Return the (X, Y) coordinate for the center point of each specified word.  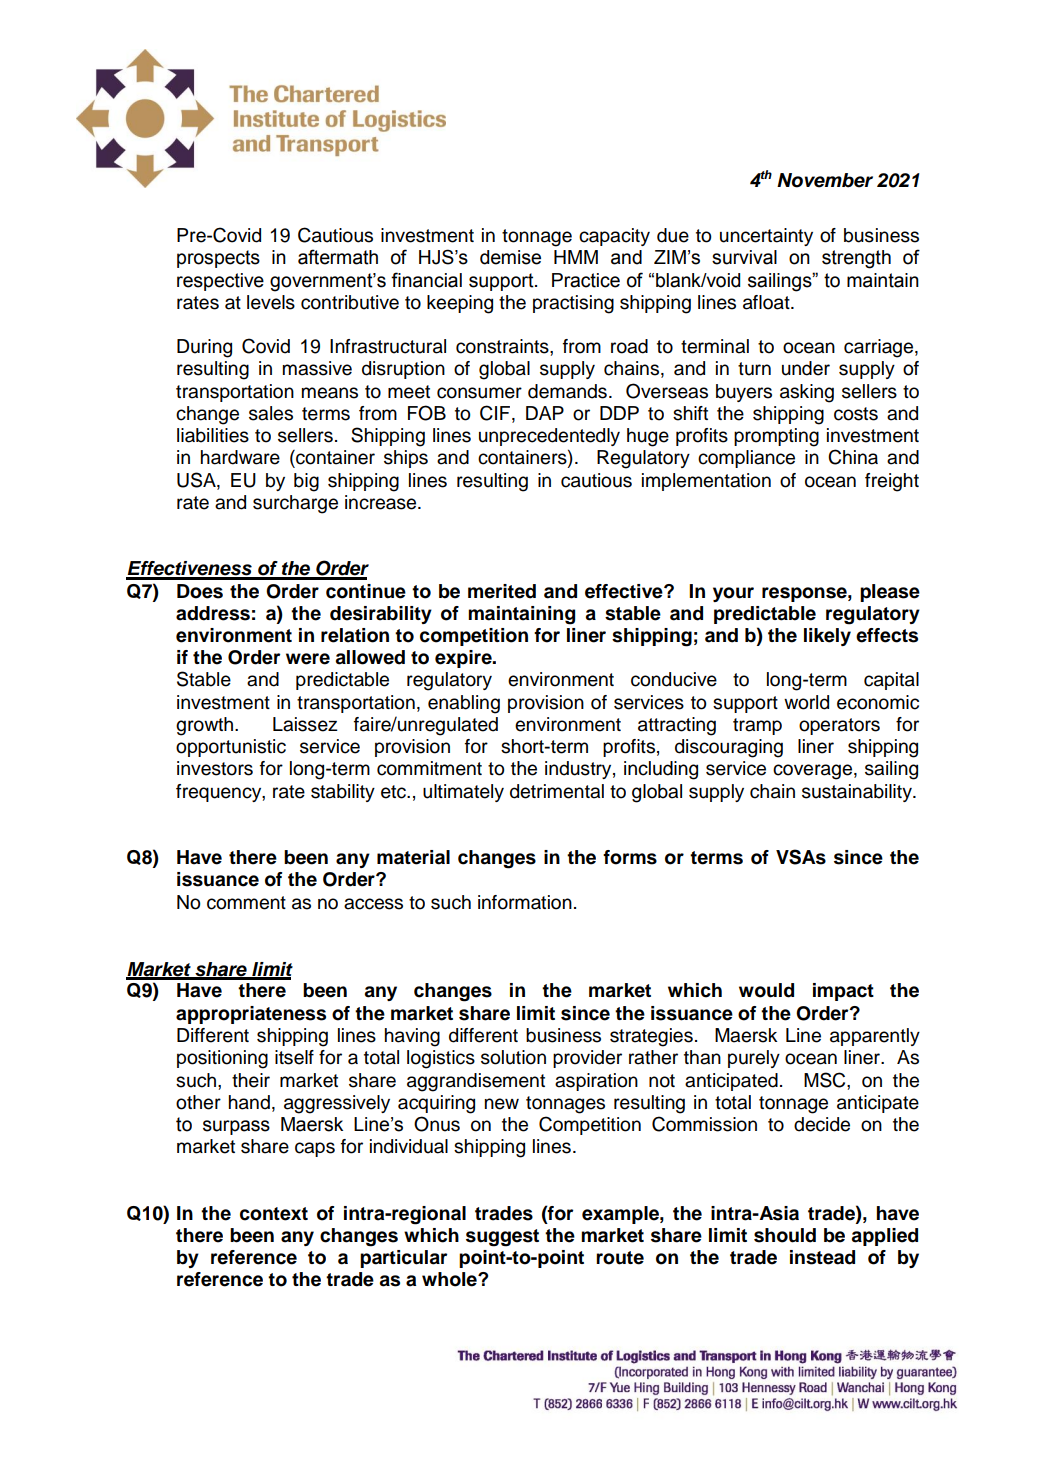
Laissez (305, 724)
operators (839, 726)
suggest (502, 1238)
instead (822, 1257)
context (274, 1214)
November (825, 180)
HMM (576, 257)
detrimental (557, 791)
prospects (218, 259)
